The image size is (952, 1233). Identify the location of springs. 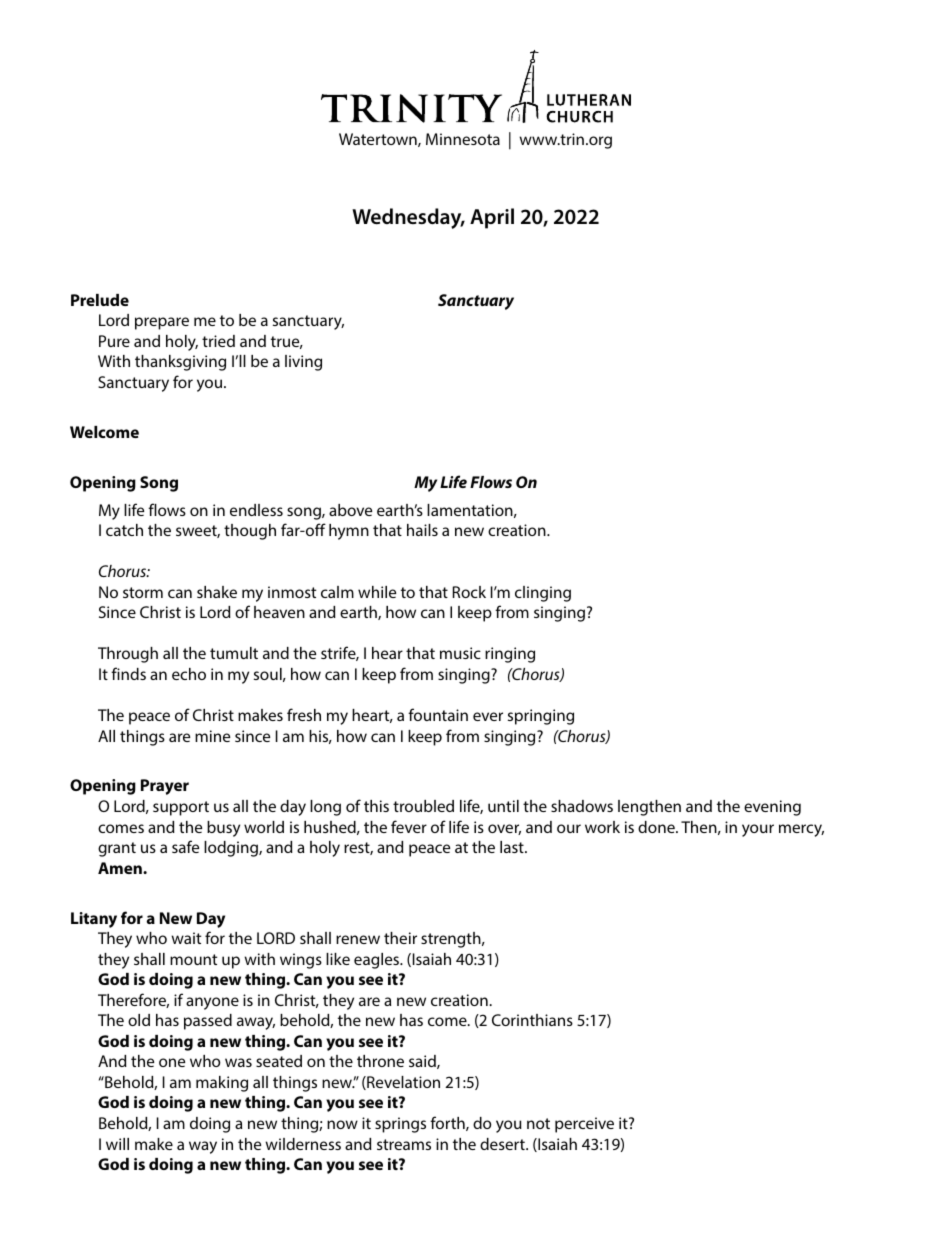
(400, 1125).
